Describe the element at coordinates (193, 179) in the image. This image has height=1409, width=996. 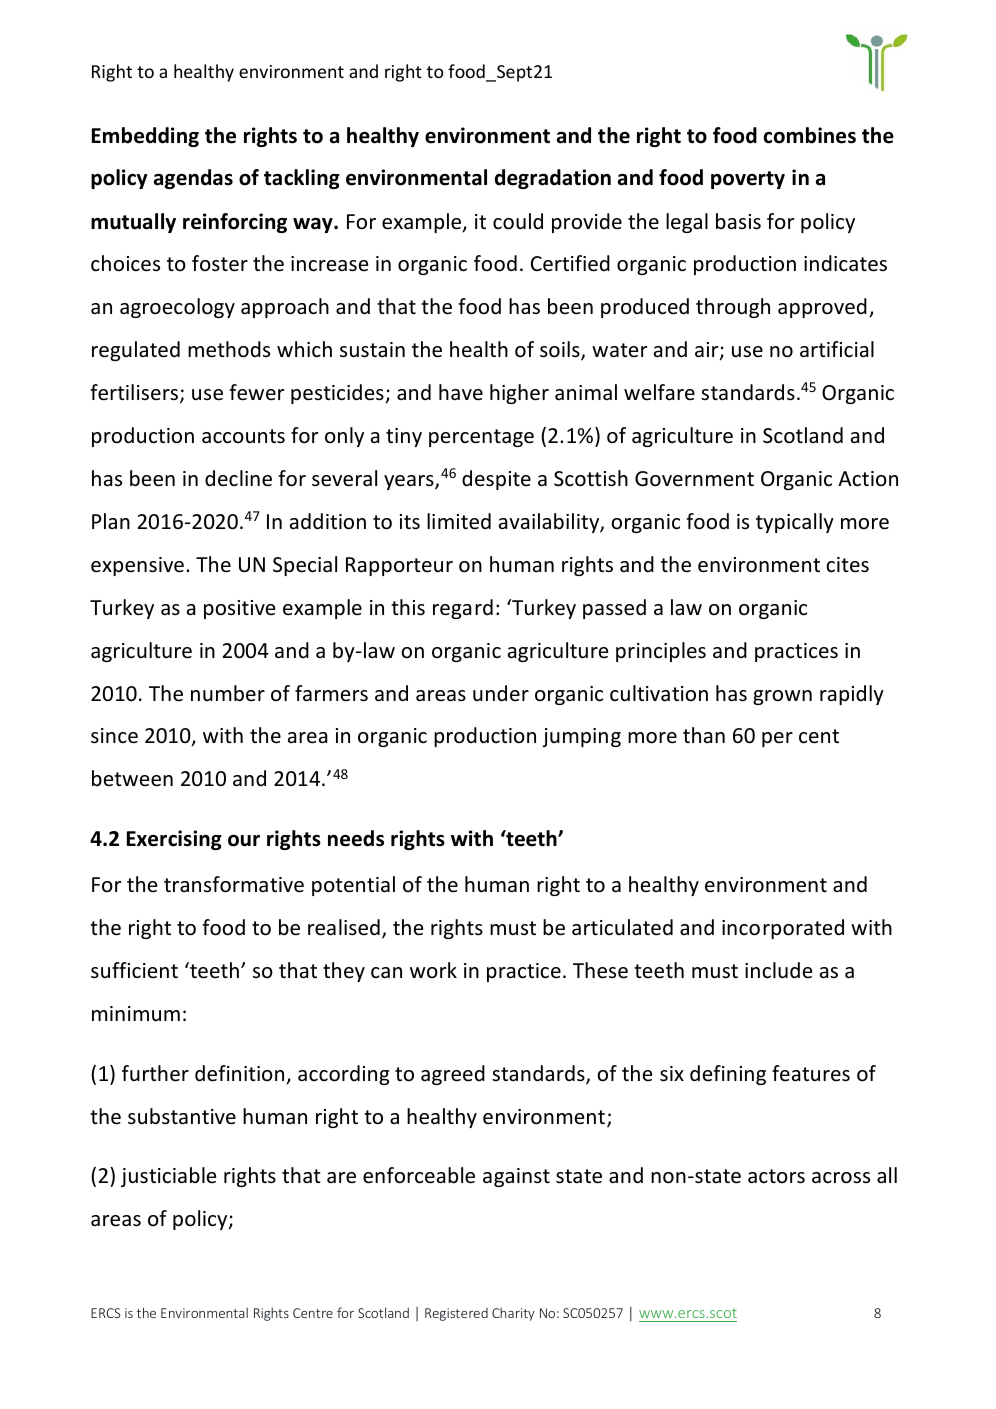
I see `agendas` at that location.
